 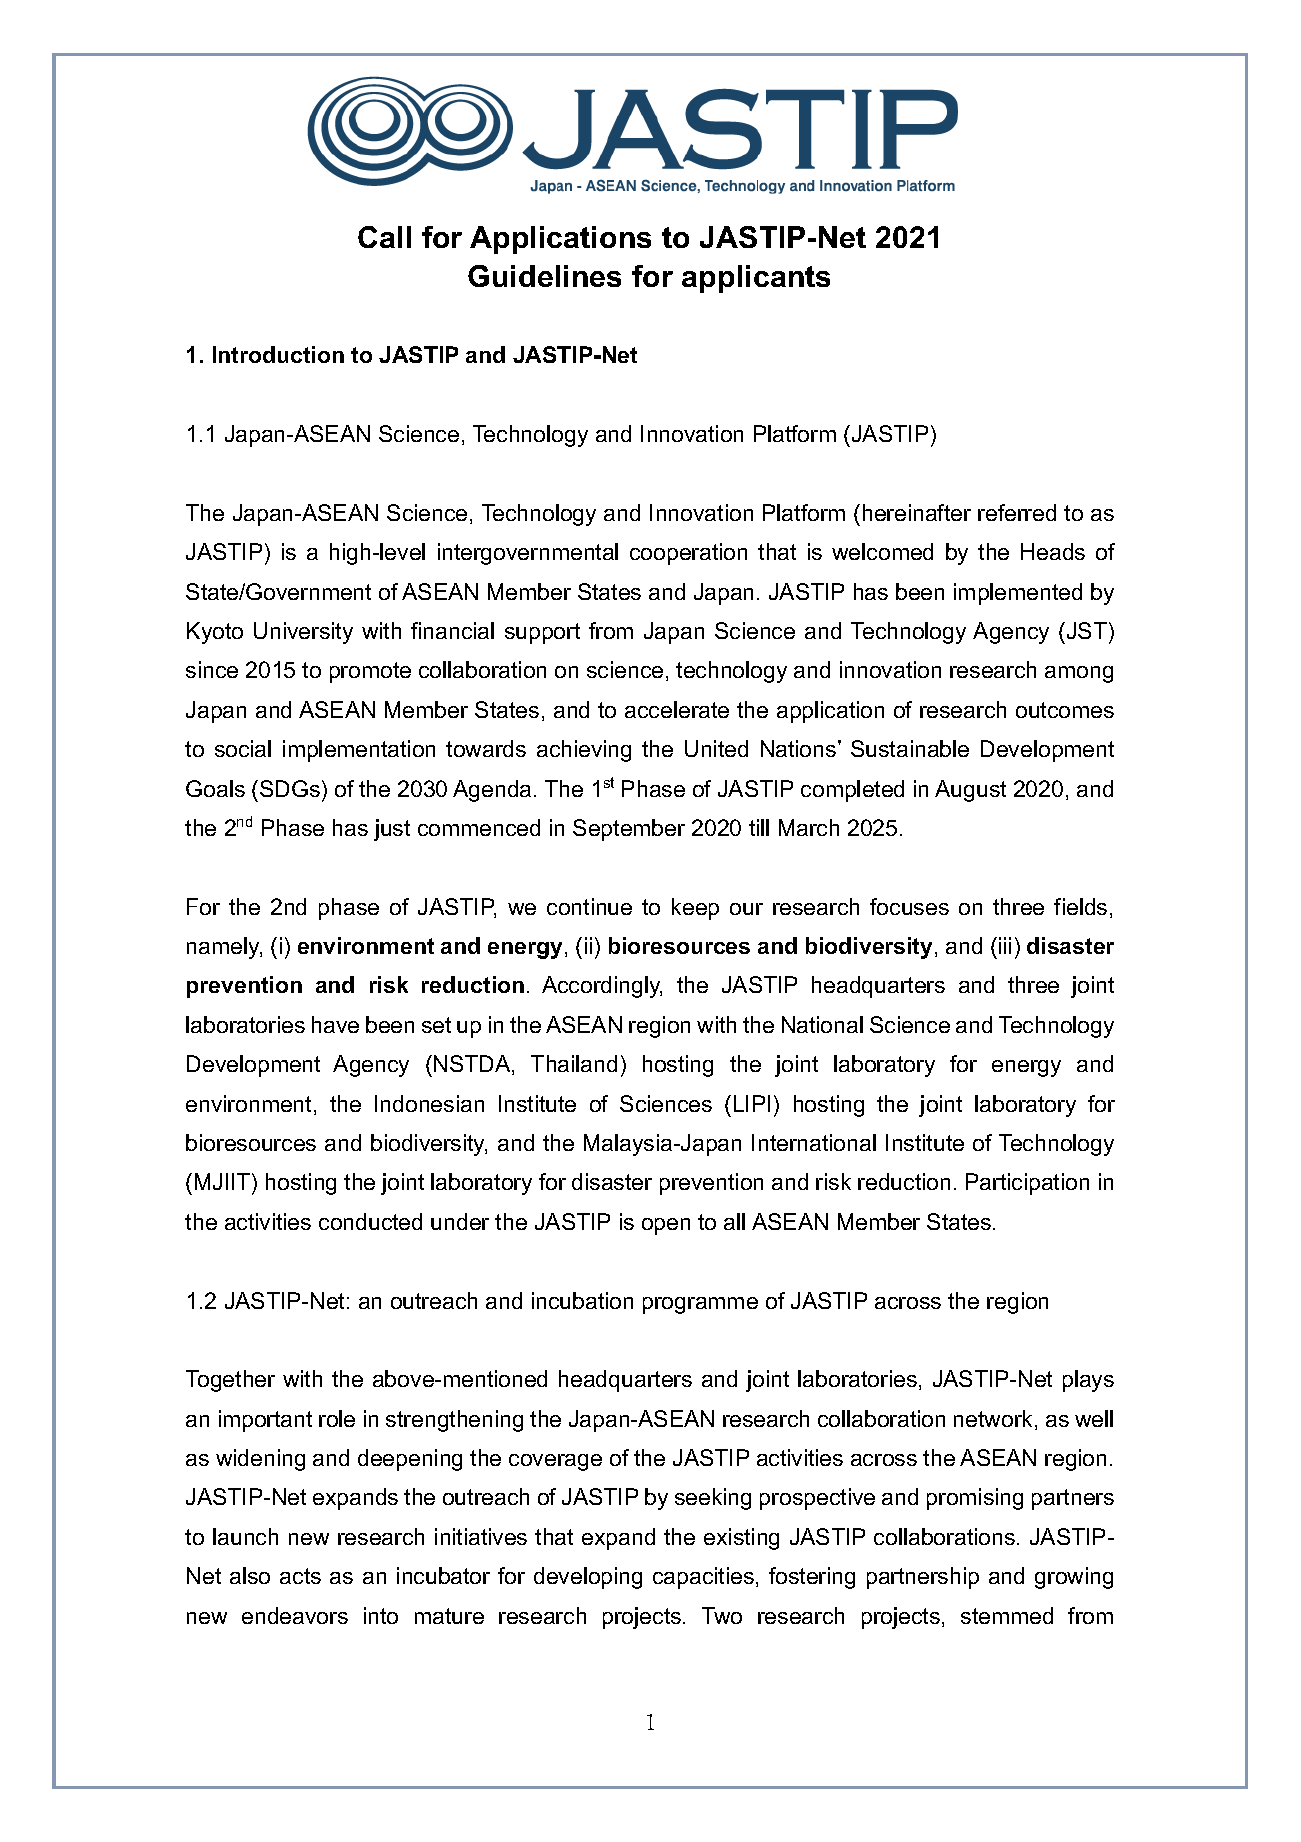 What do you see at coordinates (300, 1576) in the page?
I see `acts` at bounding box center [300, 1576].
